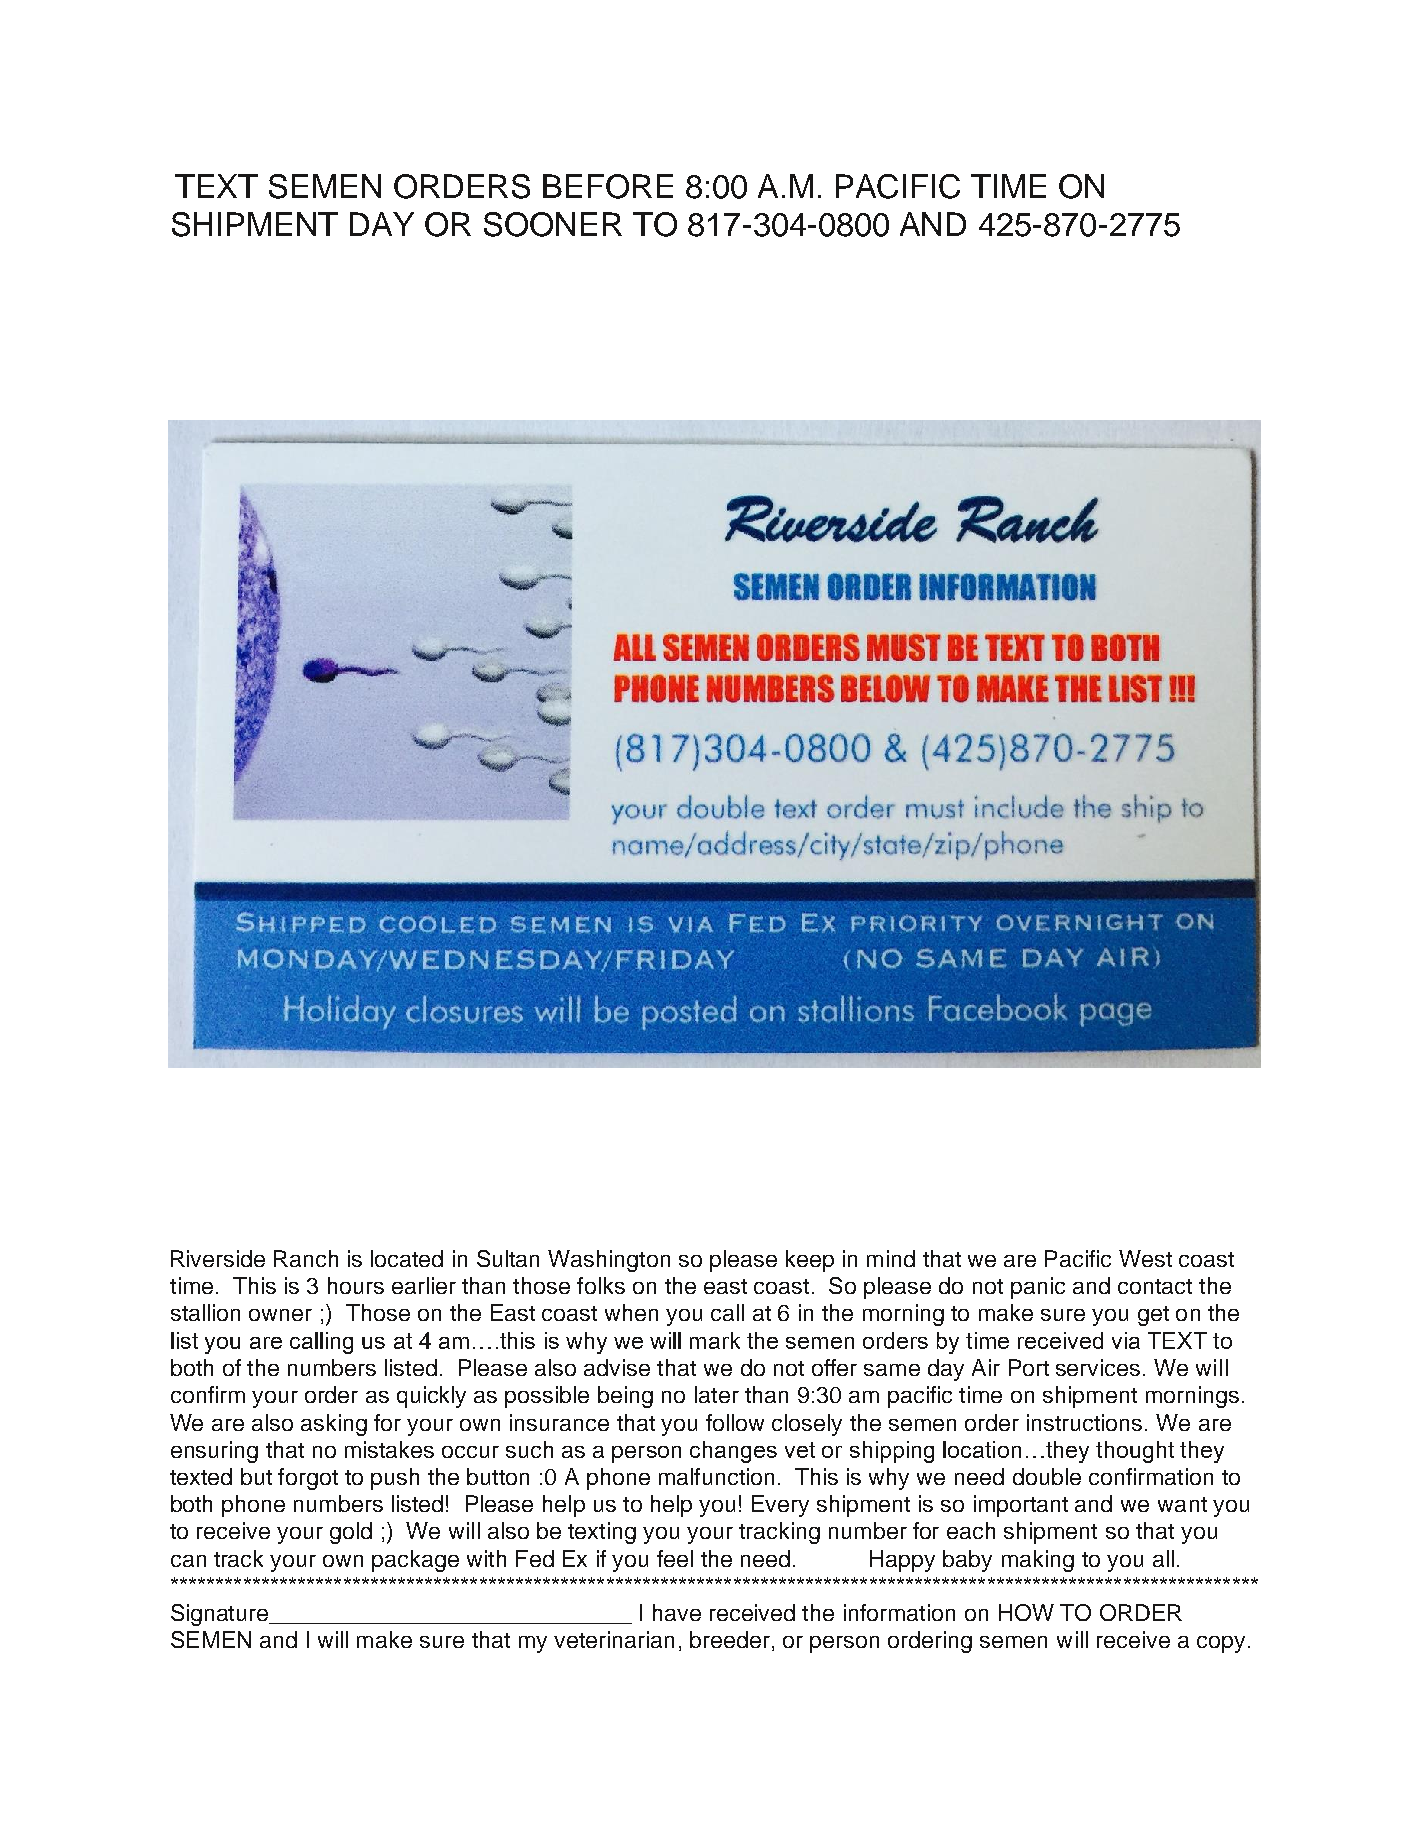 This document has height=1846, width=1427. I want to click on panic, so click(1038, 1288).
